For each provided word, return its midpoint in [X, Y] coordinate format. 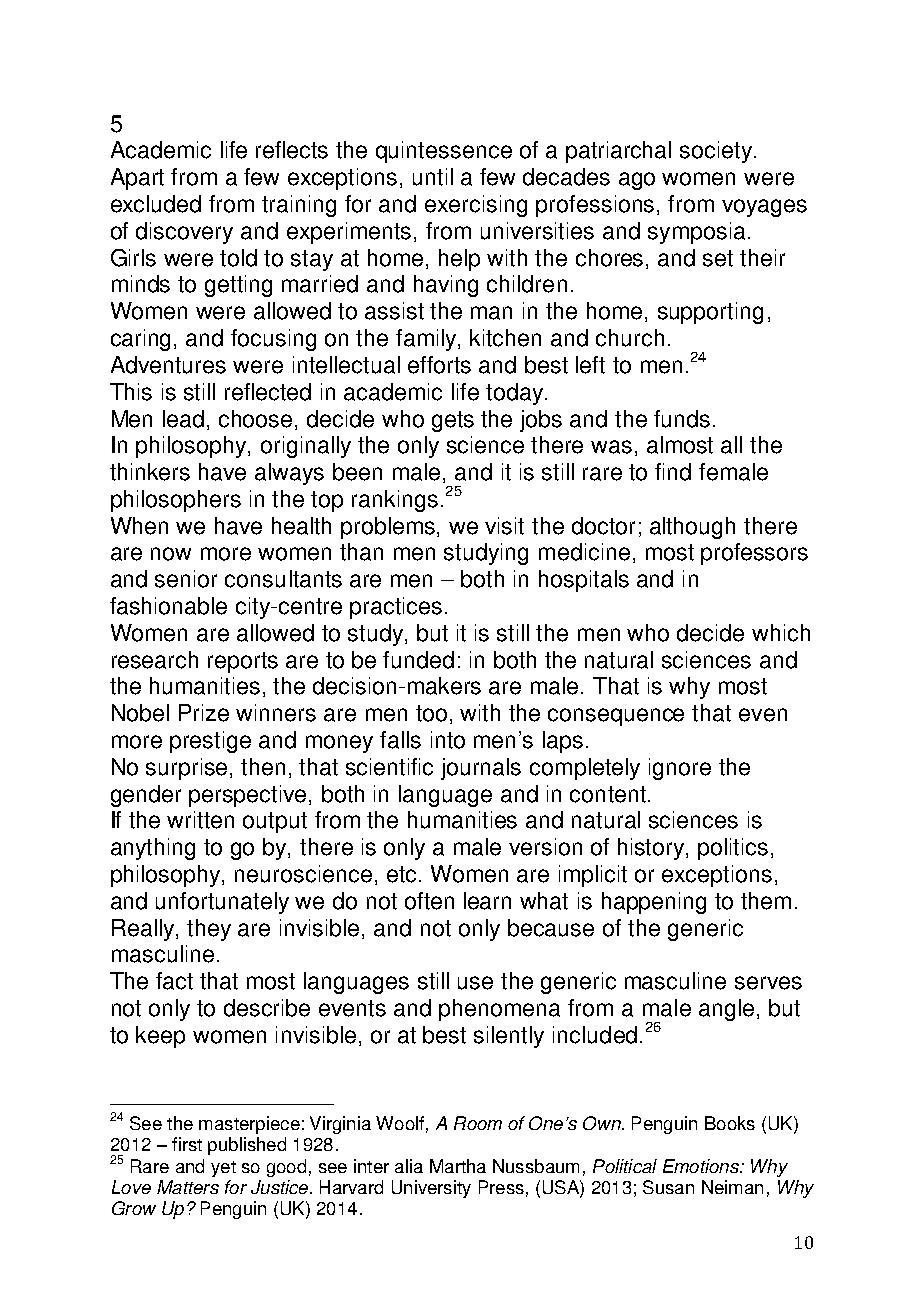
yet [223, 1169]
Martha [458, 1166]
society [716, 152]
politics [733, 849]
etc [401, 874]
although [692, 528]
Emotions [702, 1166]
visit [504, 526]
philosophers [176, 501]
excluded [156, 204]
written [200, 820]
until [433, 177]
